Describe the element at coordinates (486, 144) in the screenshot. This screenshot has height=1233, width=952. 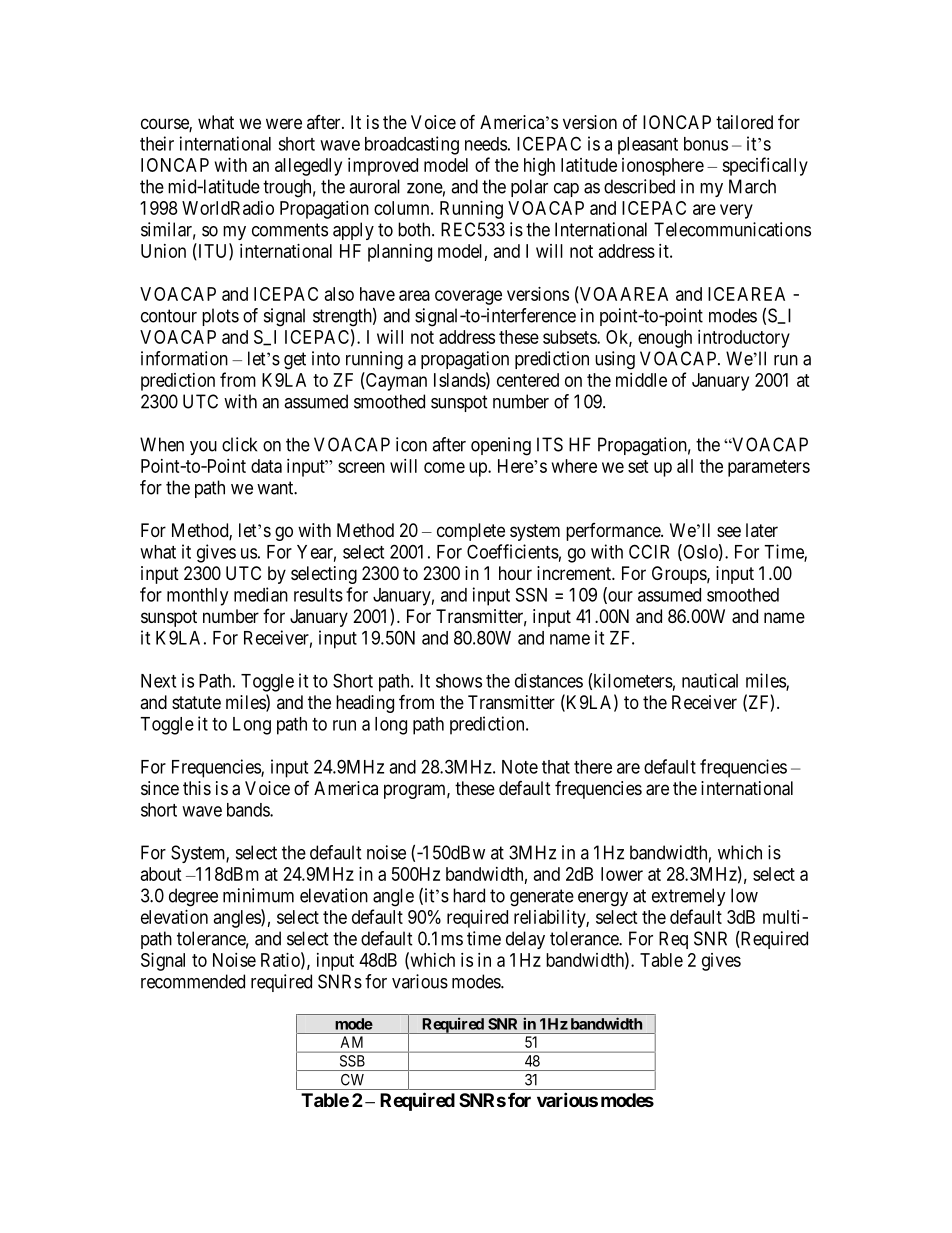
I see `needs` at that location.
